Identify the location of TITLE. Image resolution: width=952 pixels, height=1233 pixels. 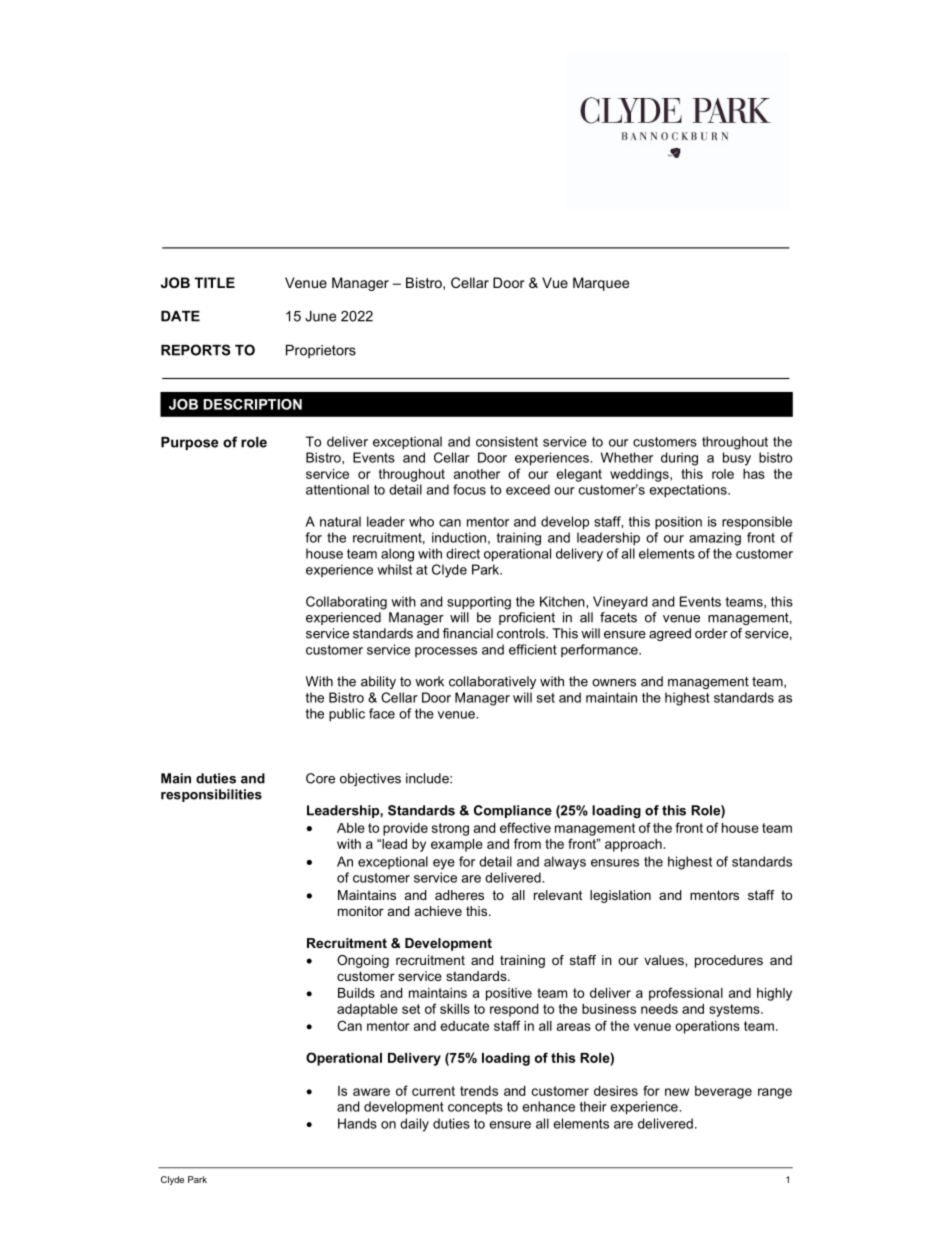
(215, 282).
